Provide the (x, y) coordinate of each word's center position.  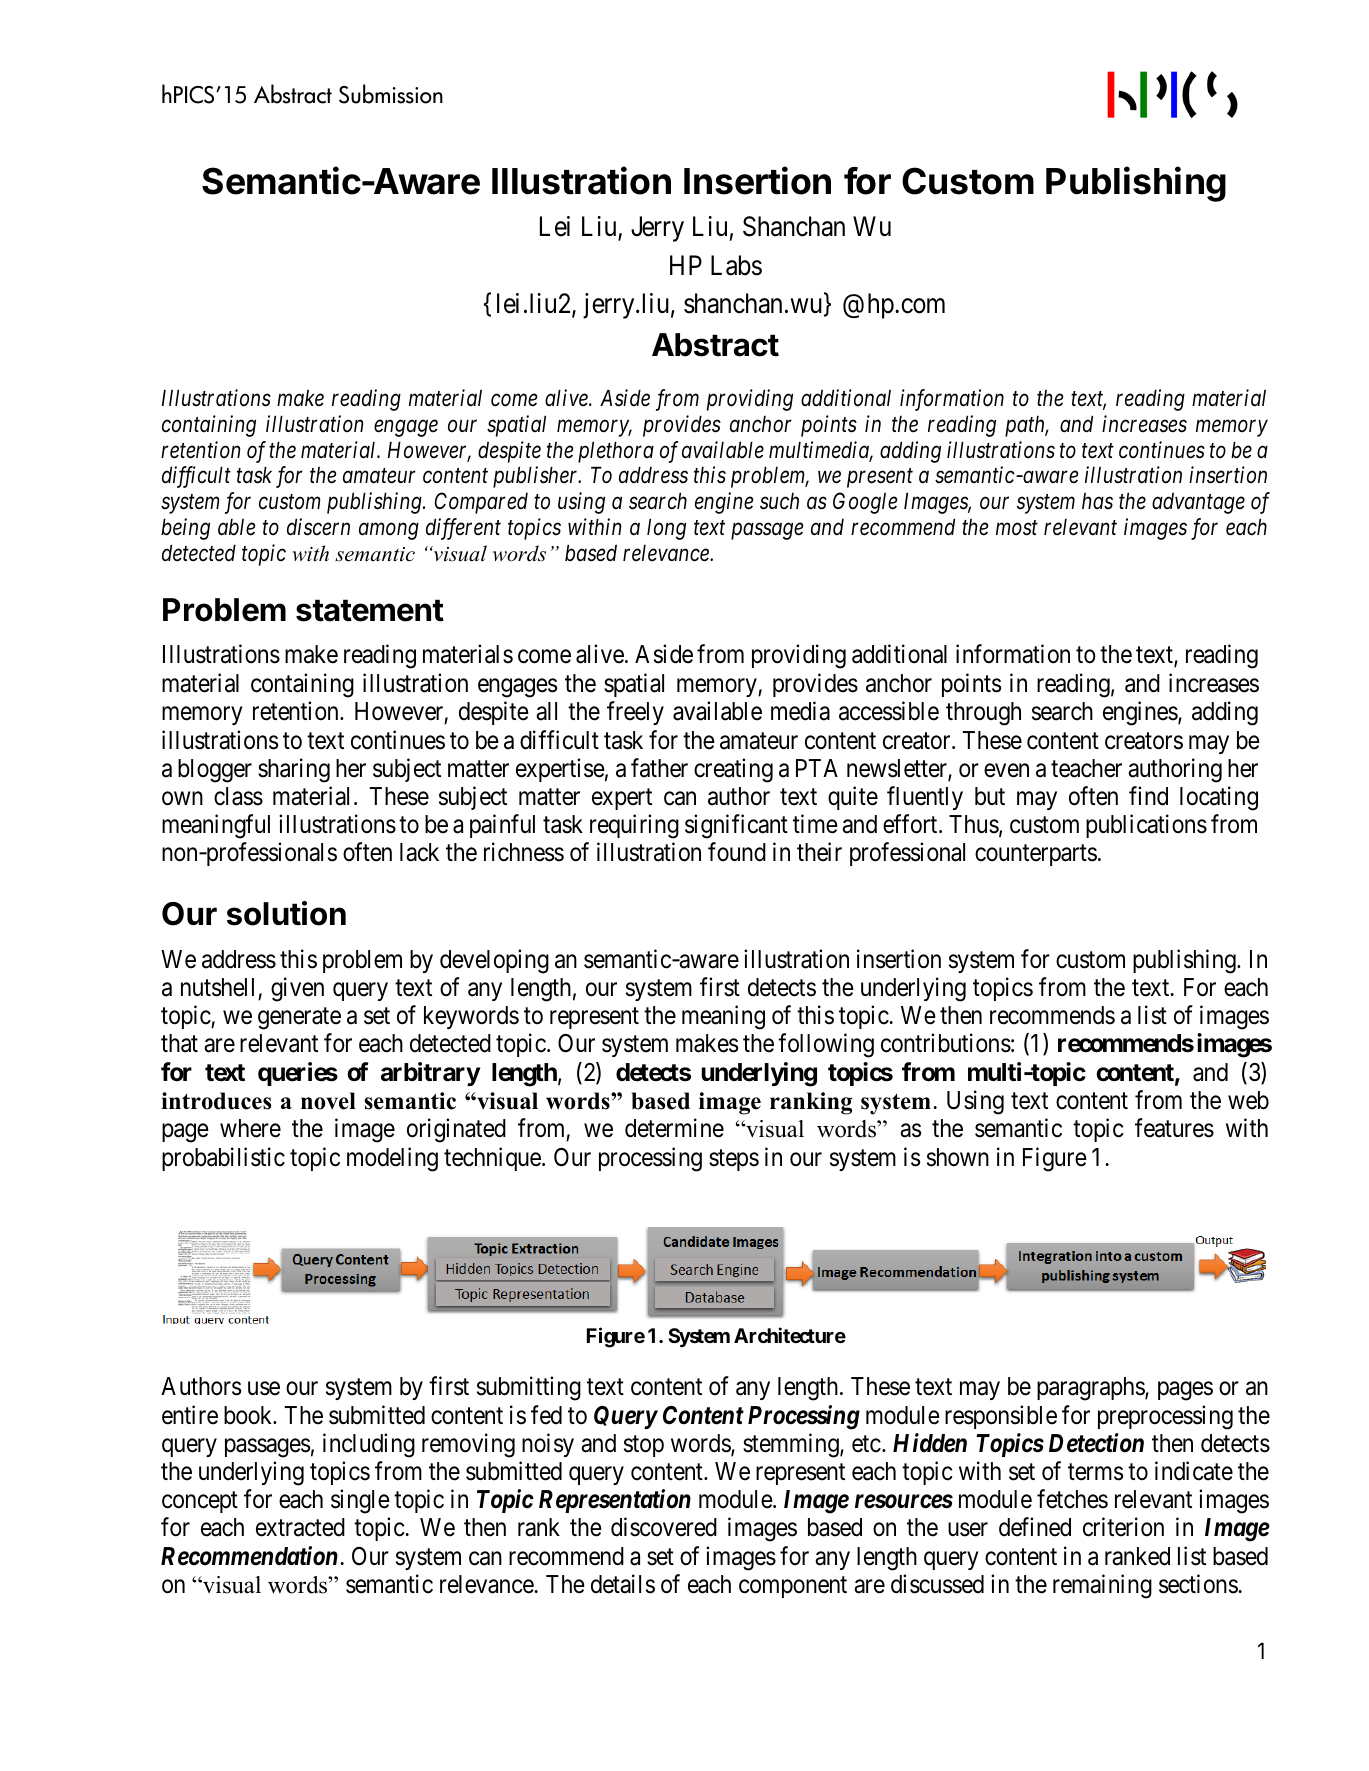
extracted (300, 1527)
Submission (391, 94)
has (1097, 501)
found (737, 852)
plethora (616, 452)
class (238, 796)
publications (1146, 826)
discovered (664, 1527)
